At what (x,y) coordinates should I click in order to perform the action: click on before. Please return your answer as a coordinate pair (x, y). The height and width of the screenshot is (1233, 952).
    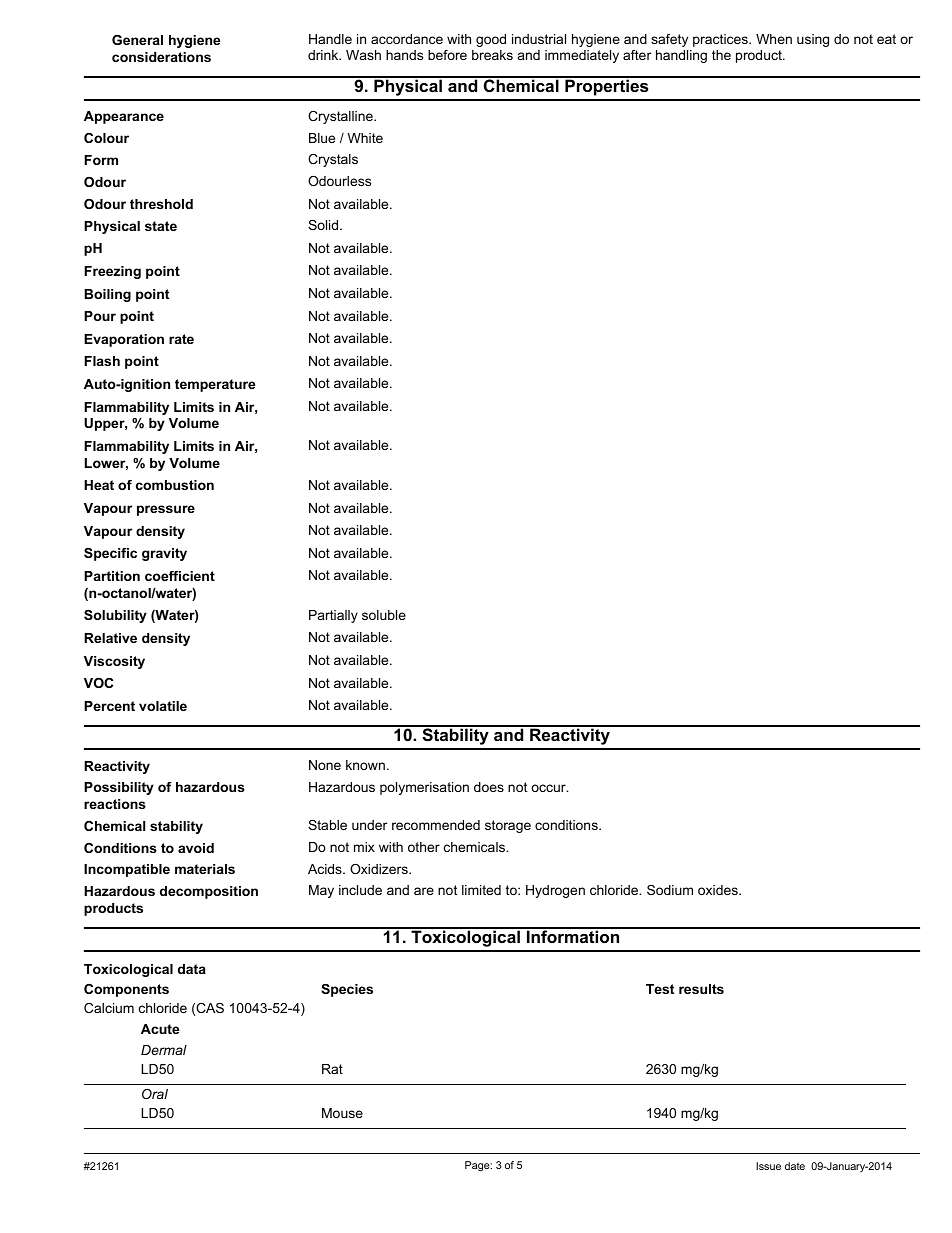
    Looking at the image, I should click on (447, 55).
